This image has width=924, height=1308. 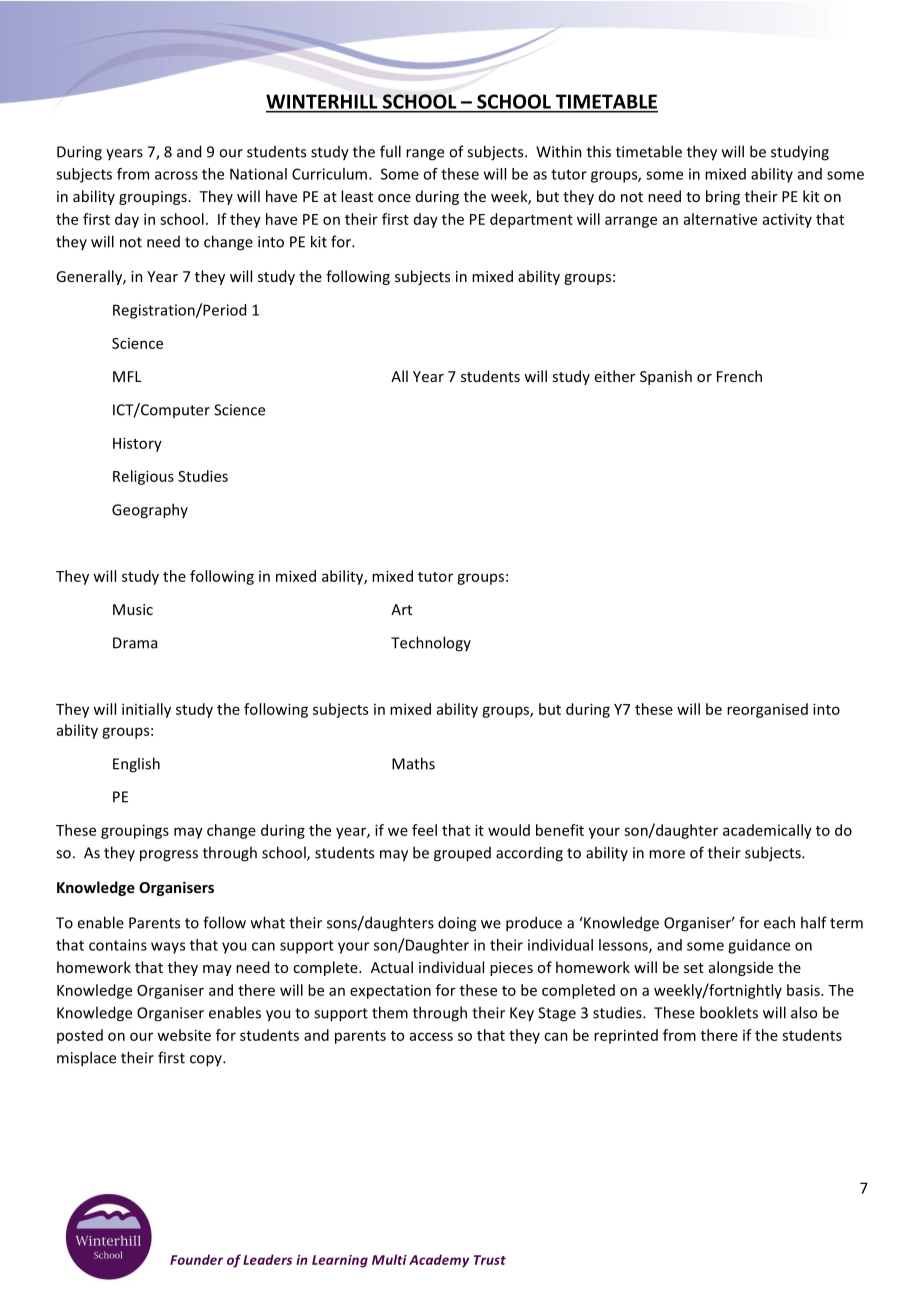 What do you see at coordinates (462, 854) in the image?
I see `grouped` at bounding box center [462, 854].
